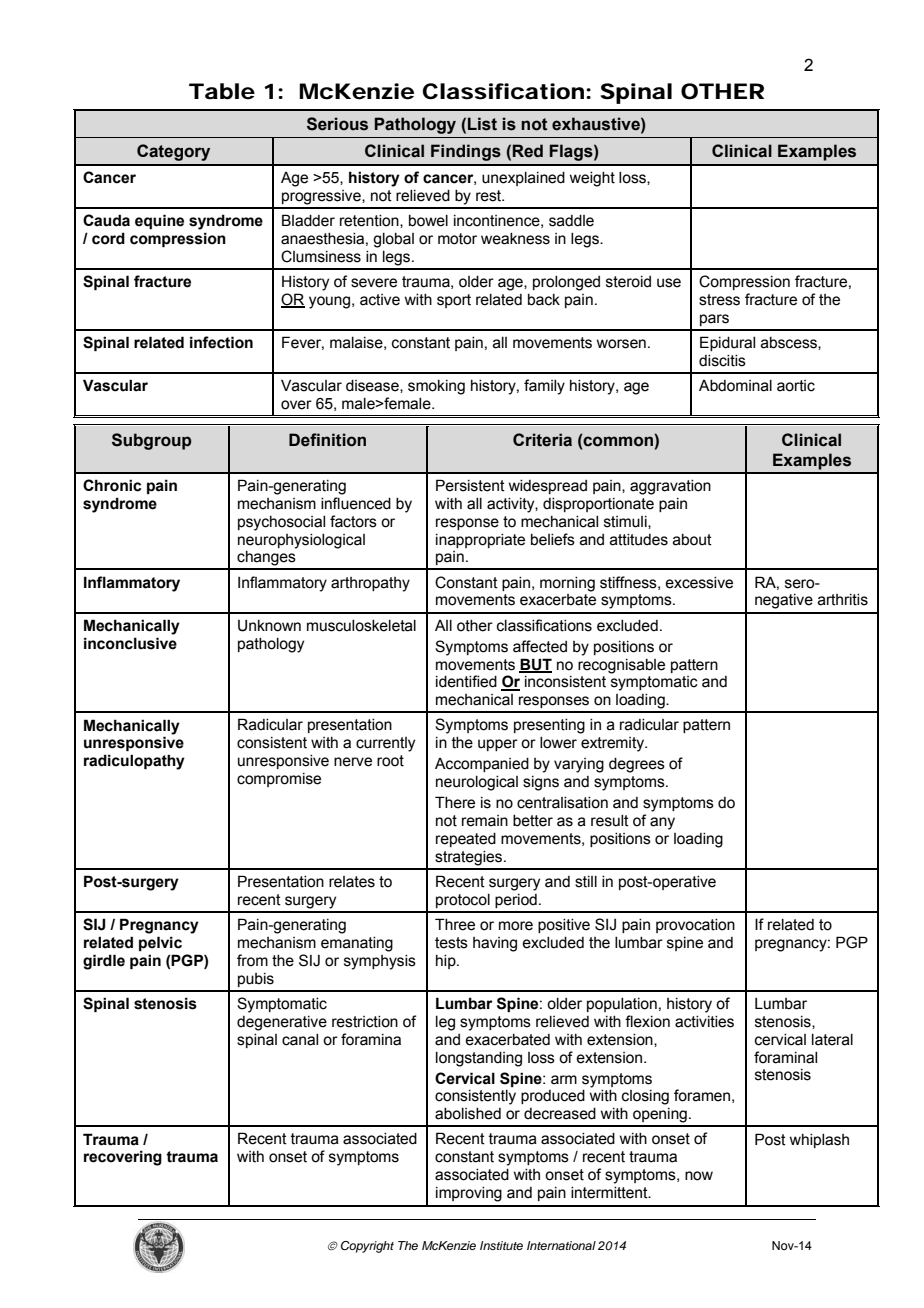  What do you see at coordinates (699, 583) in the screenshot?
I see `excessive` at bounding box center [699, 583].
